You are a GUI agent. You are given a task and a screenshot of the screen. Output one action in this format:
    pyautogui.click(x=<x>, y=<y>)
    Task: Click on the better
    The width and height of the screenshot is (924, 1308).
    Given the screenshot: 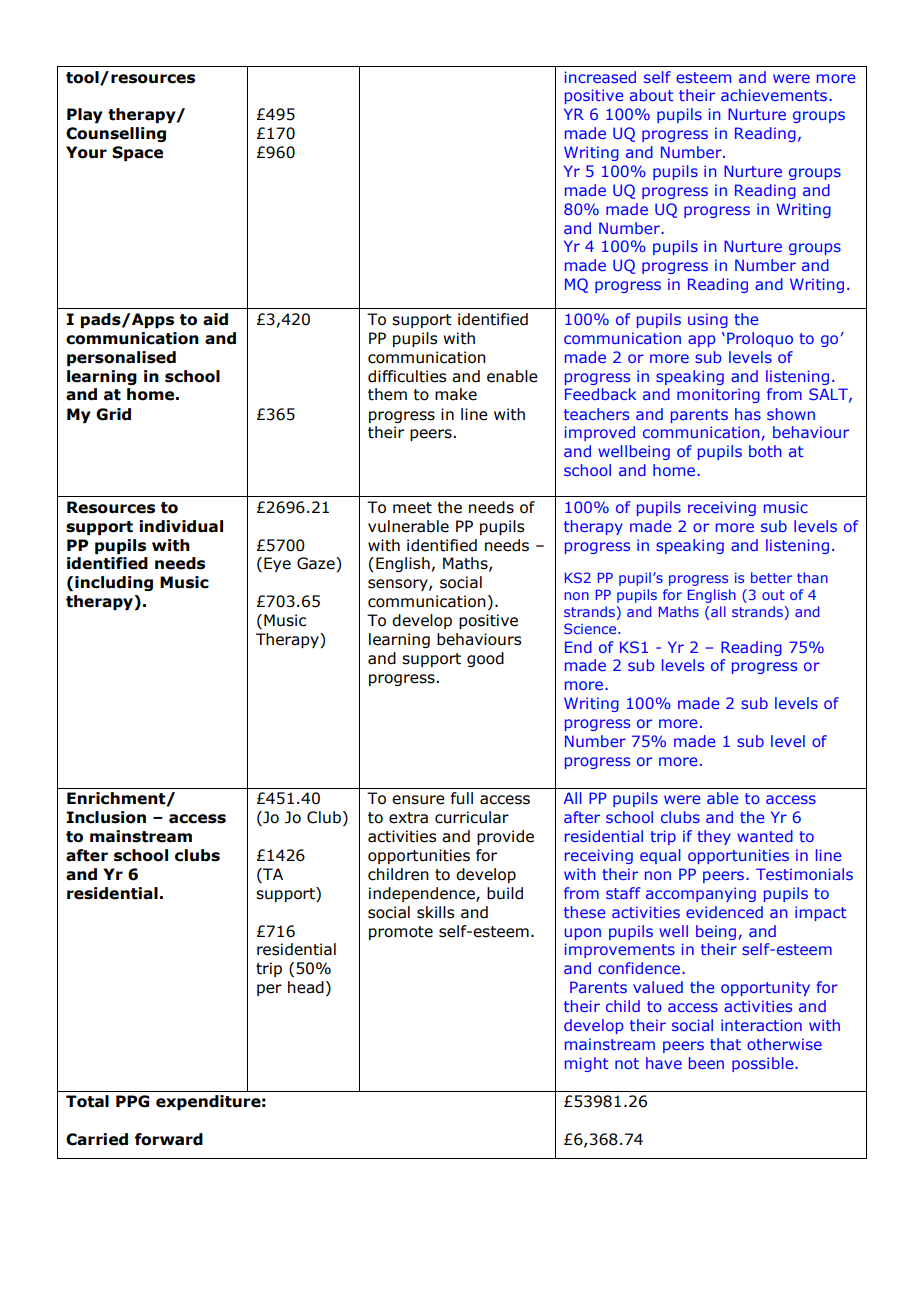 What is the action you would take?
    pyautogui.click(x=771, y=577)
